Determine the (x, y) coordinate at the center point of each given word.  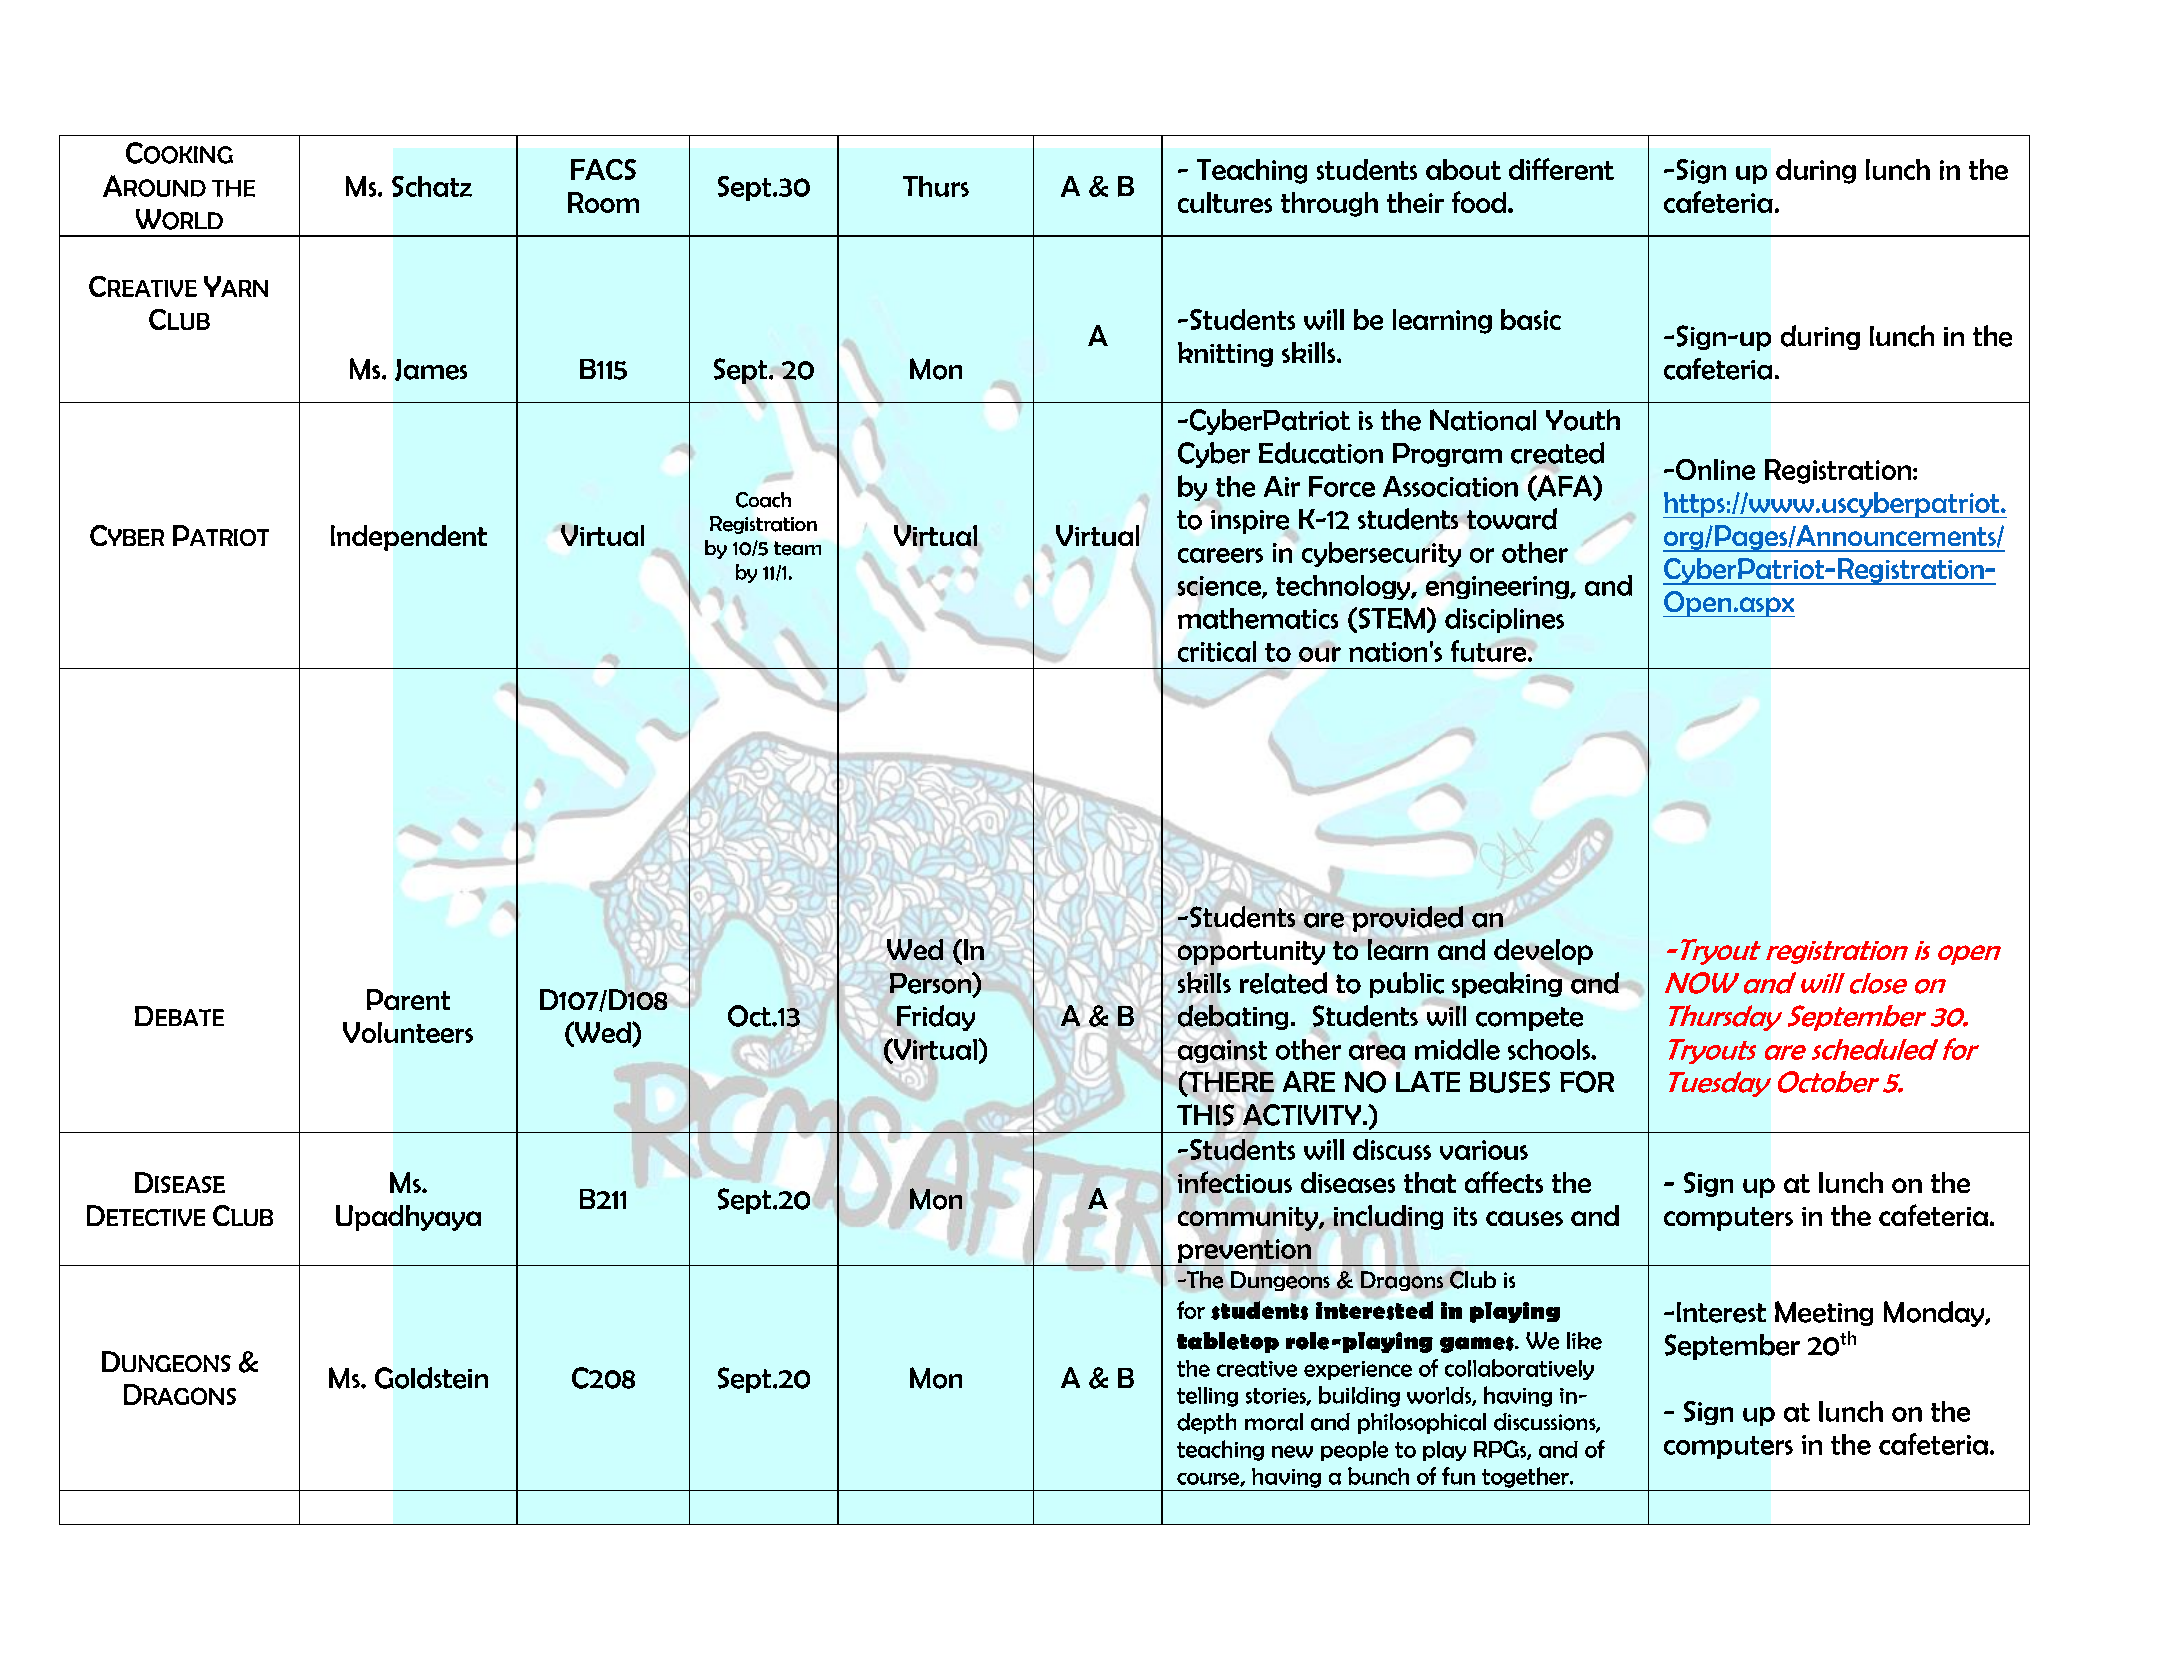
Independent (409, 538)
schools (1550, 1049)
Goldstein (431, 1378)
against (1222, 1051)
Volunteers (408, 1032)
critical (1217, 651)
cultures (1225, 202)
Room (603, 202)
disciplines (1504, 620)
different (1561, 169)
